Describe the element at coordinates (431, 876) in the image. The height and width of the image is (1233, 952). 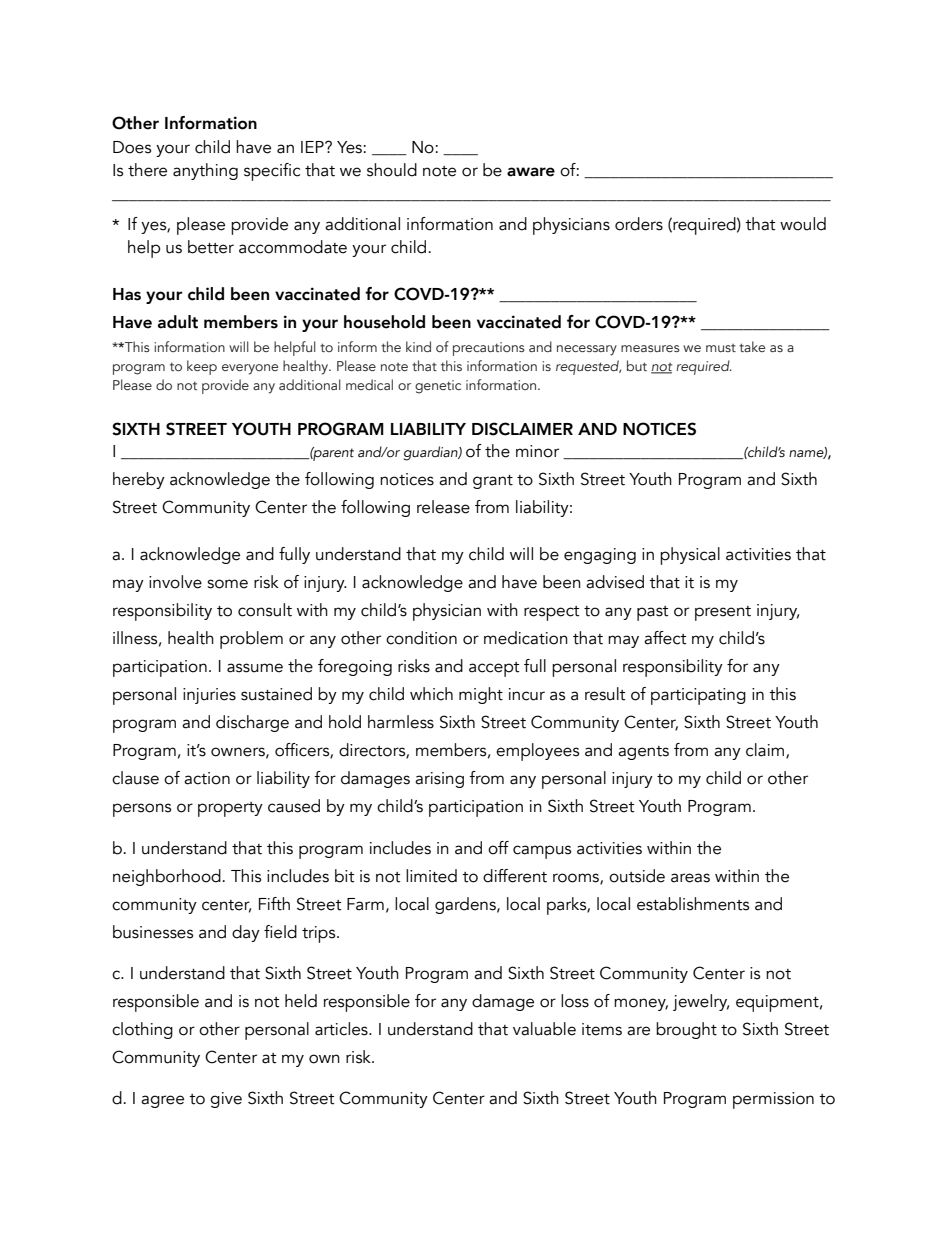
I see `limited` at that location.
